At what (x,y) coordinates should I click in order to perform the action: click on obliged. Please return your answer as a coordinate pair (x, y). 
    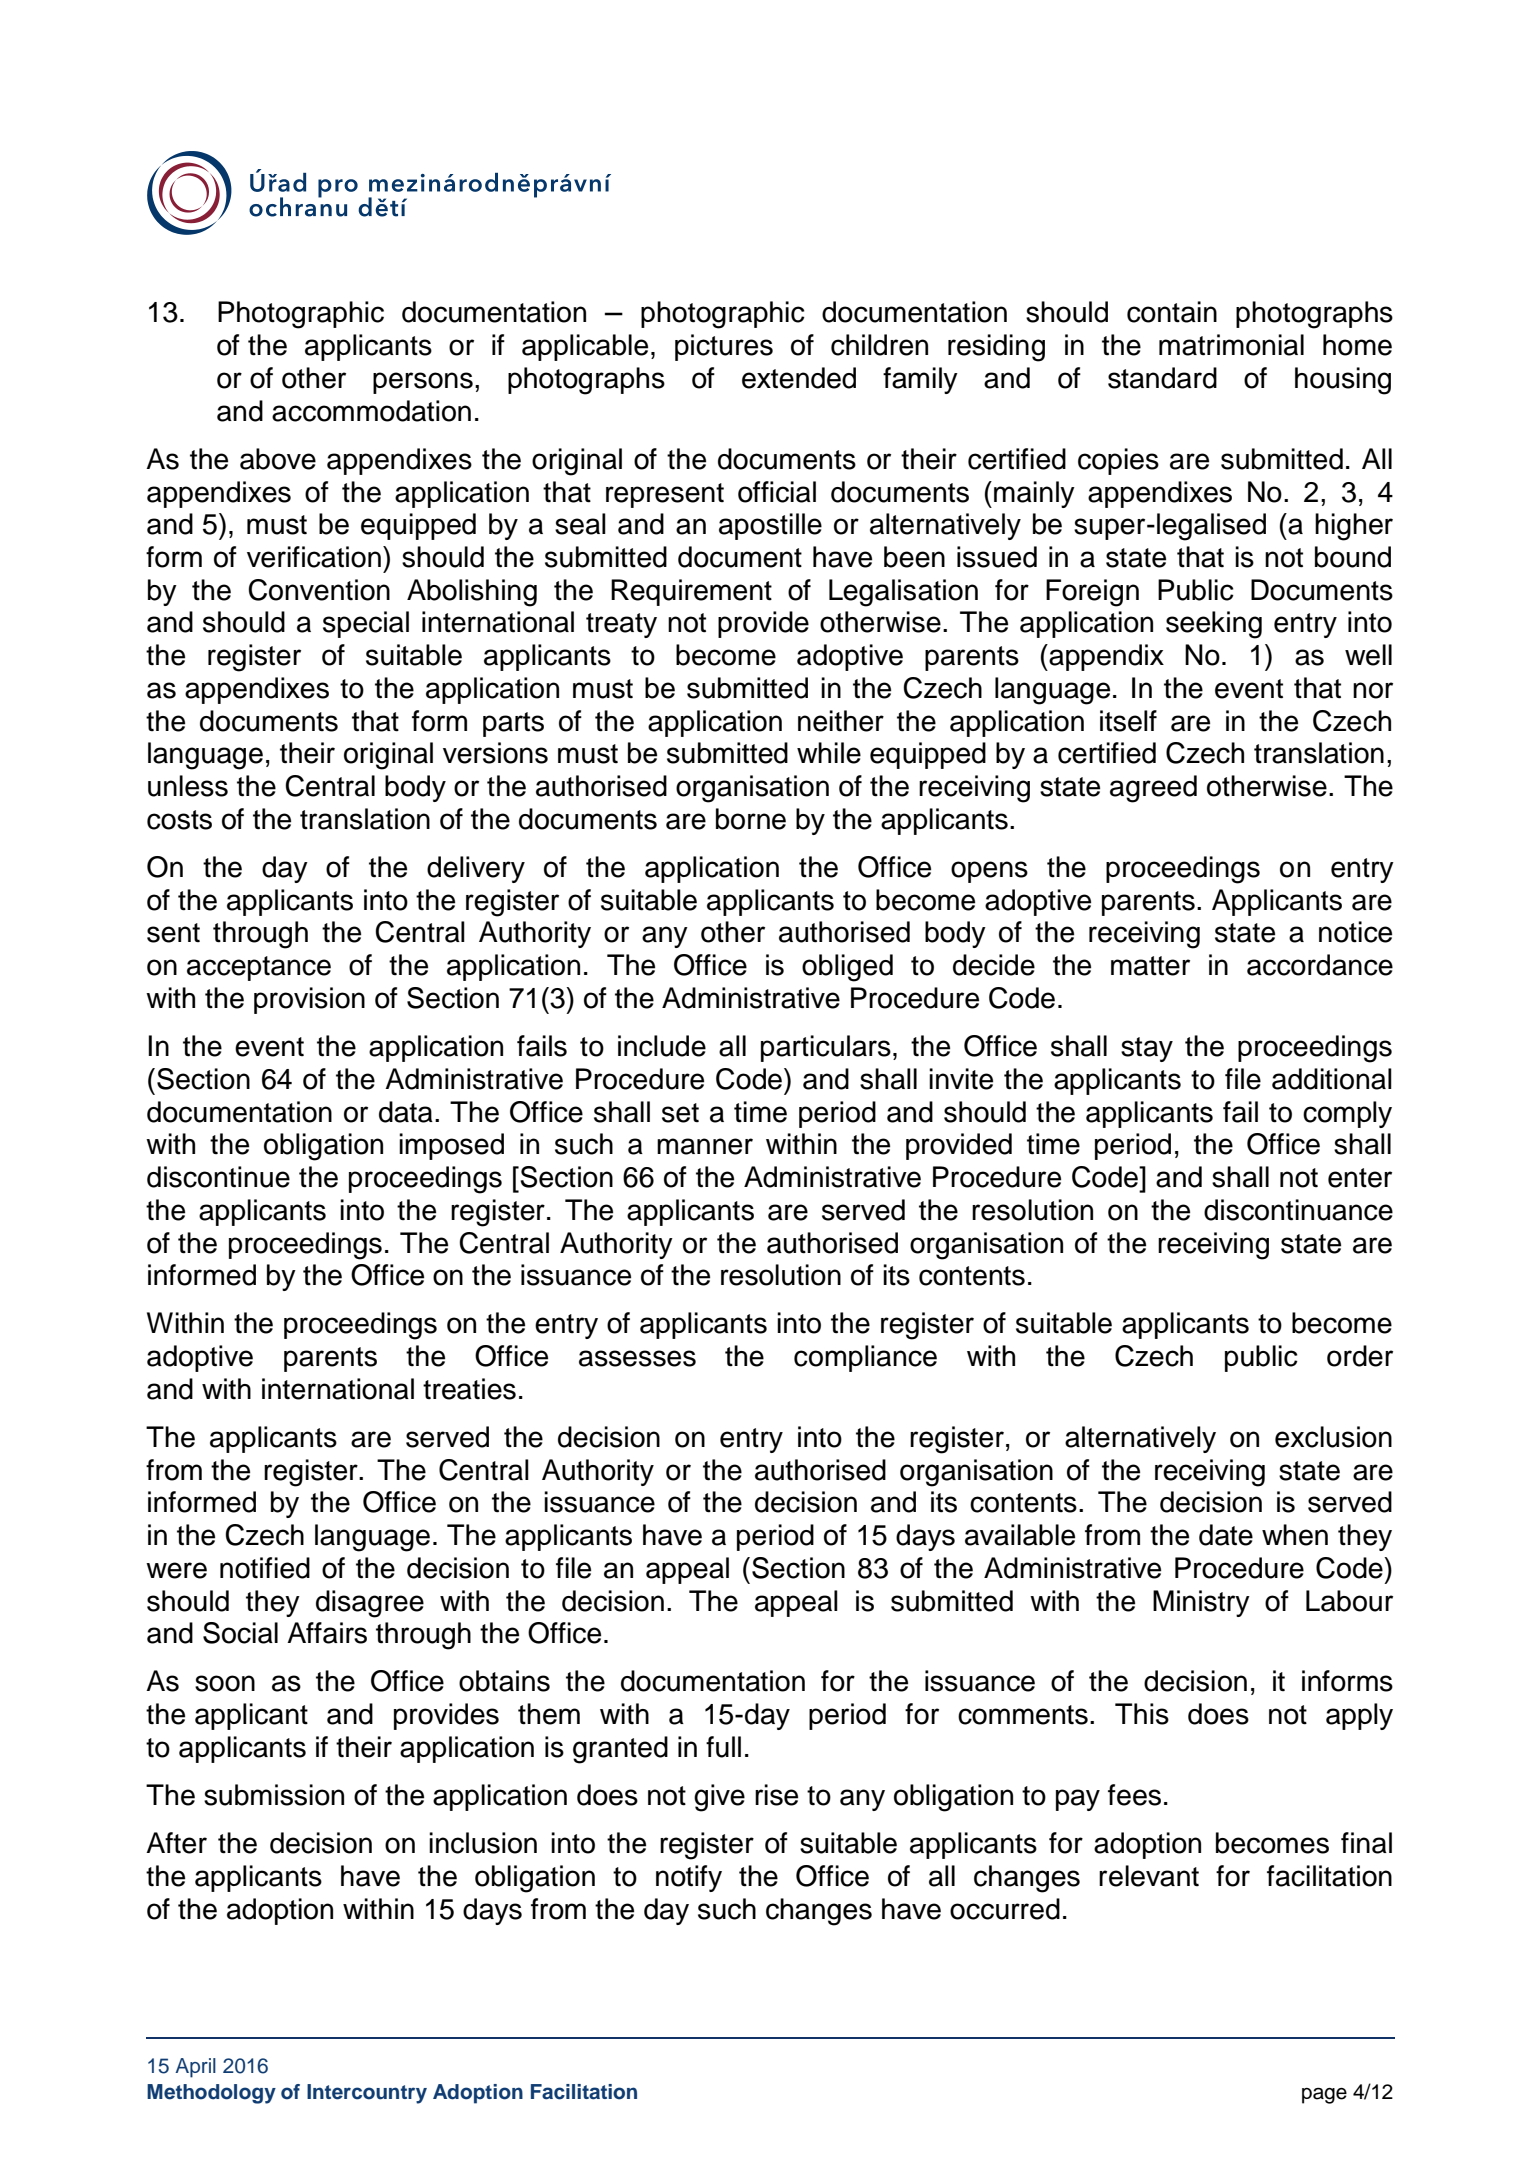
    Looking at the image, I should click on (847, 968).
